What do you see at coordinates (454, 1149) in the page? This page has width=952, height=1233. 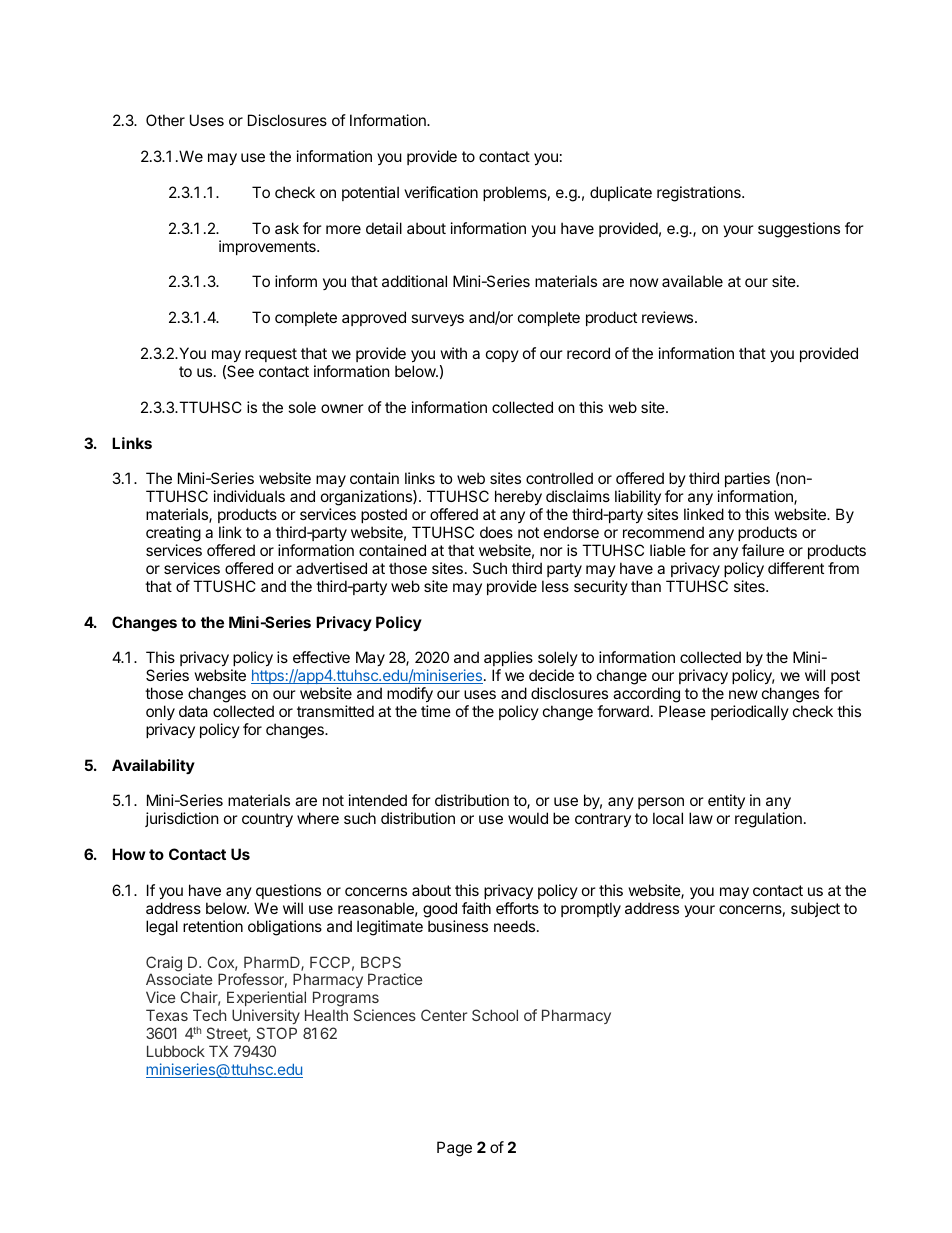 I see `Page` at bounding box center [454, 1149].
